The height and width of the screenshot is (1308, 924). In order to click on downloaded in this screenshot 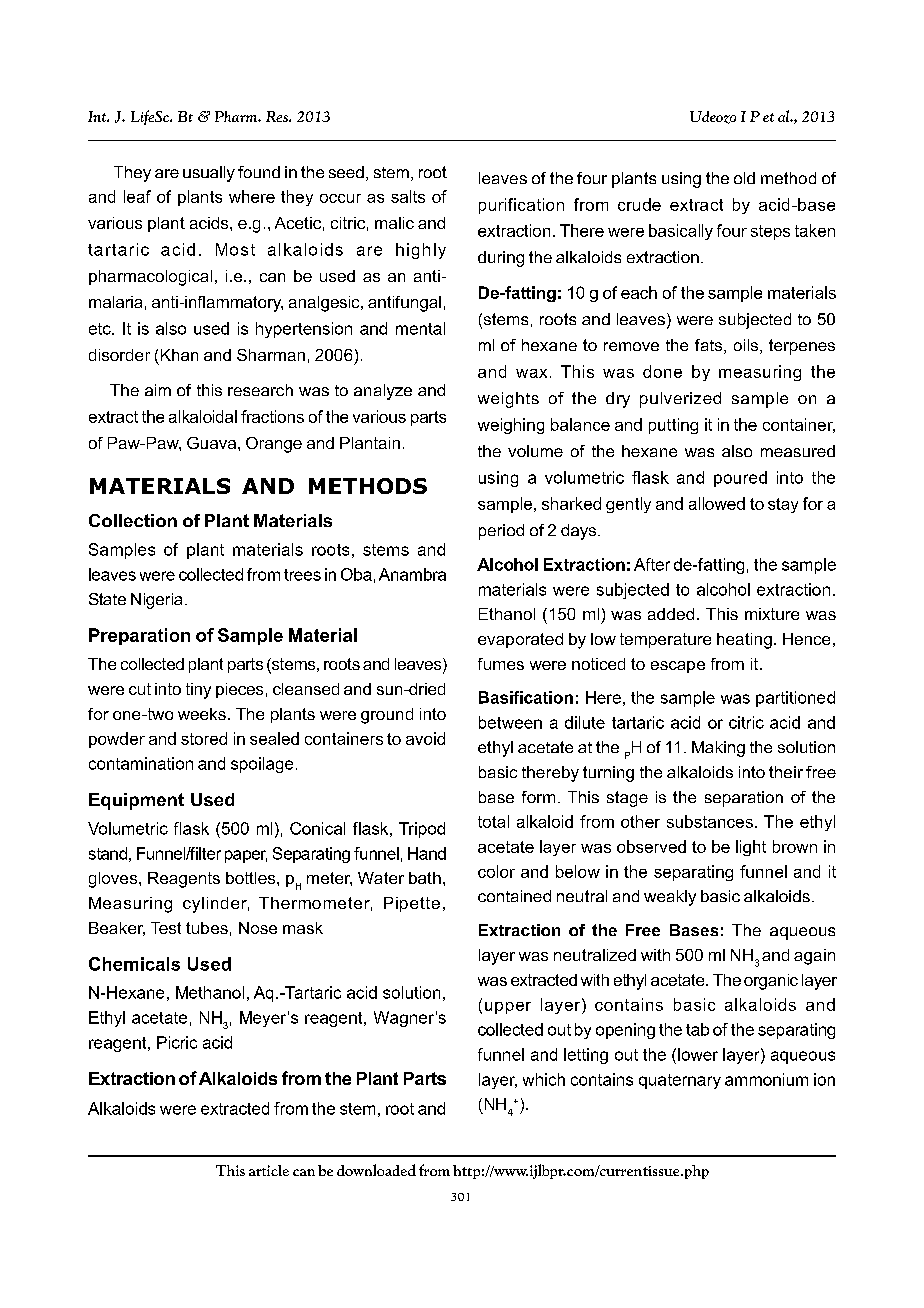, I will do `click(376, 1170)`.
